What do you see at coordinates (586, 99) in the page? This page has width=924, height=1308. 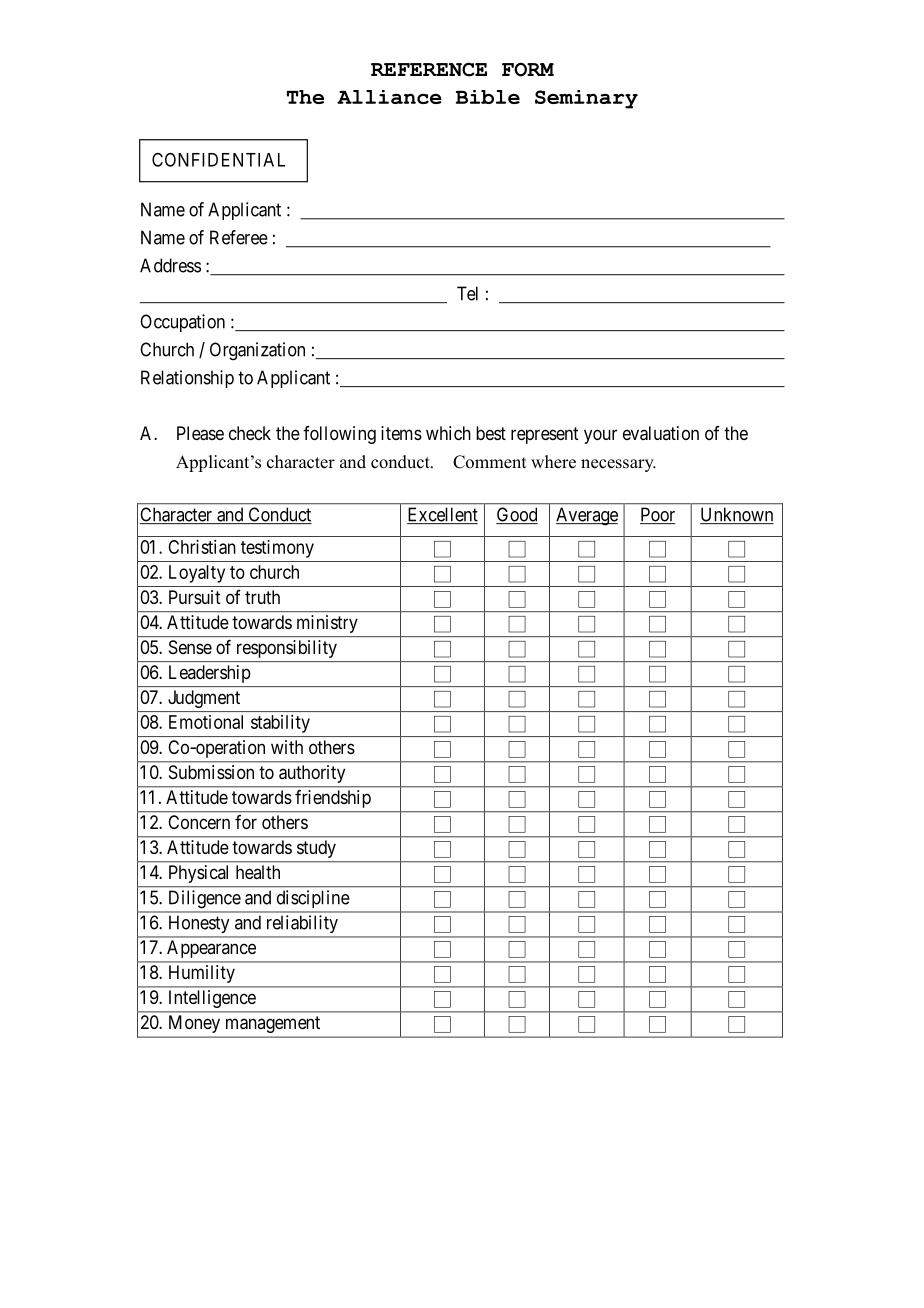 I see `Seminary` at bounding box center [586, 99].
